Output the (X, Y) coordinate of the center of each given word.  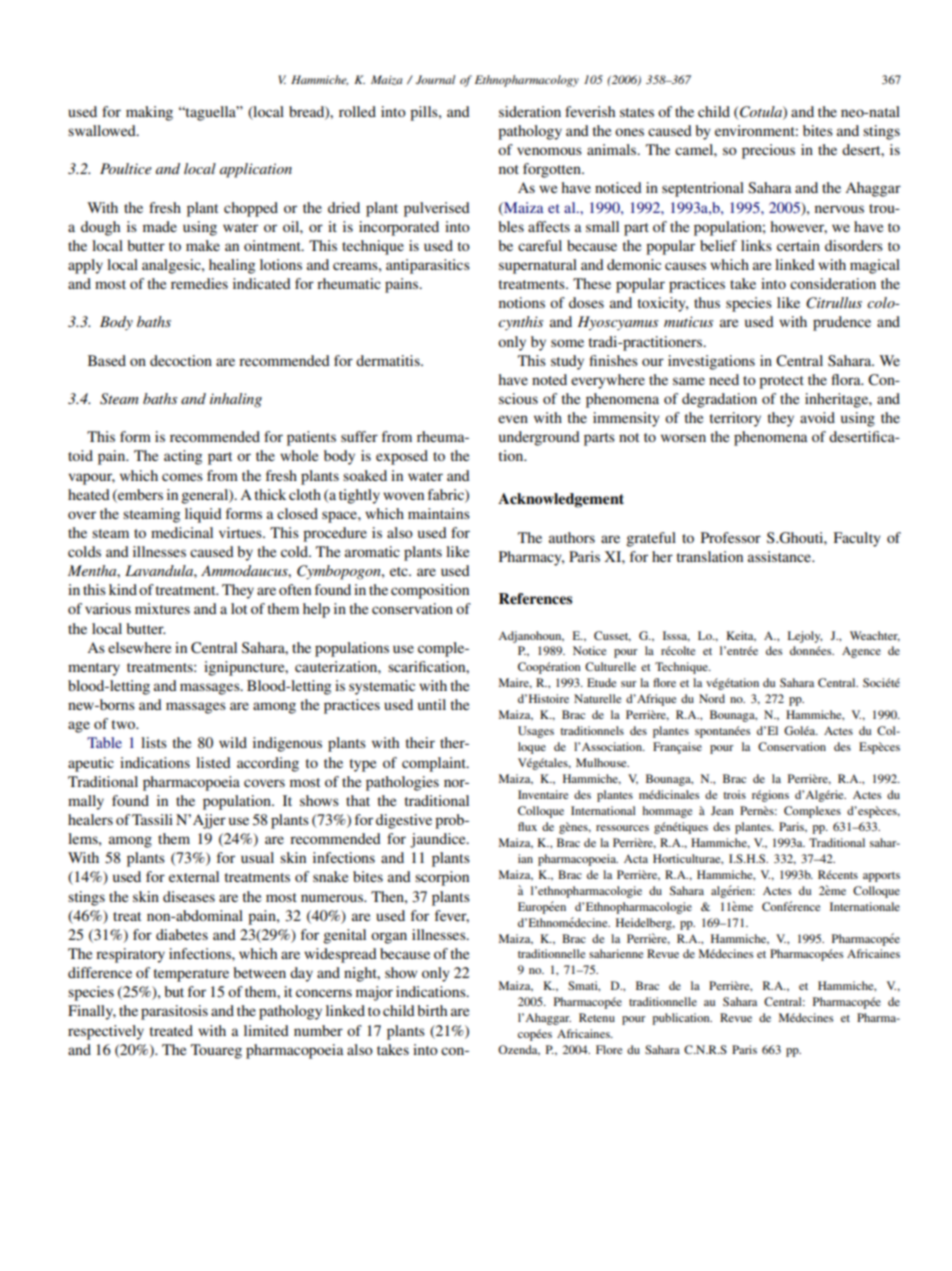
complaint (435, 764)
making (149, 113)
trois (734, 794)
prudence (842, 323)
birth (432, 1010)
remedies (199, 283)
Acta (636, 858)
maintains (439, 513)
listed (213, 762)
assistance (781, 556)
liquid (203, 515)
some (567, 343)
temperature (191, 975)
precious (768, 151)
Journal (435, 80)
